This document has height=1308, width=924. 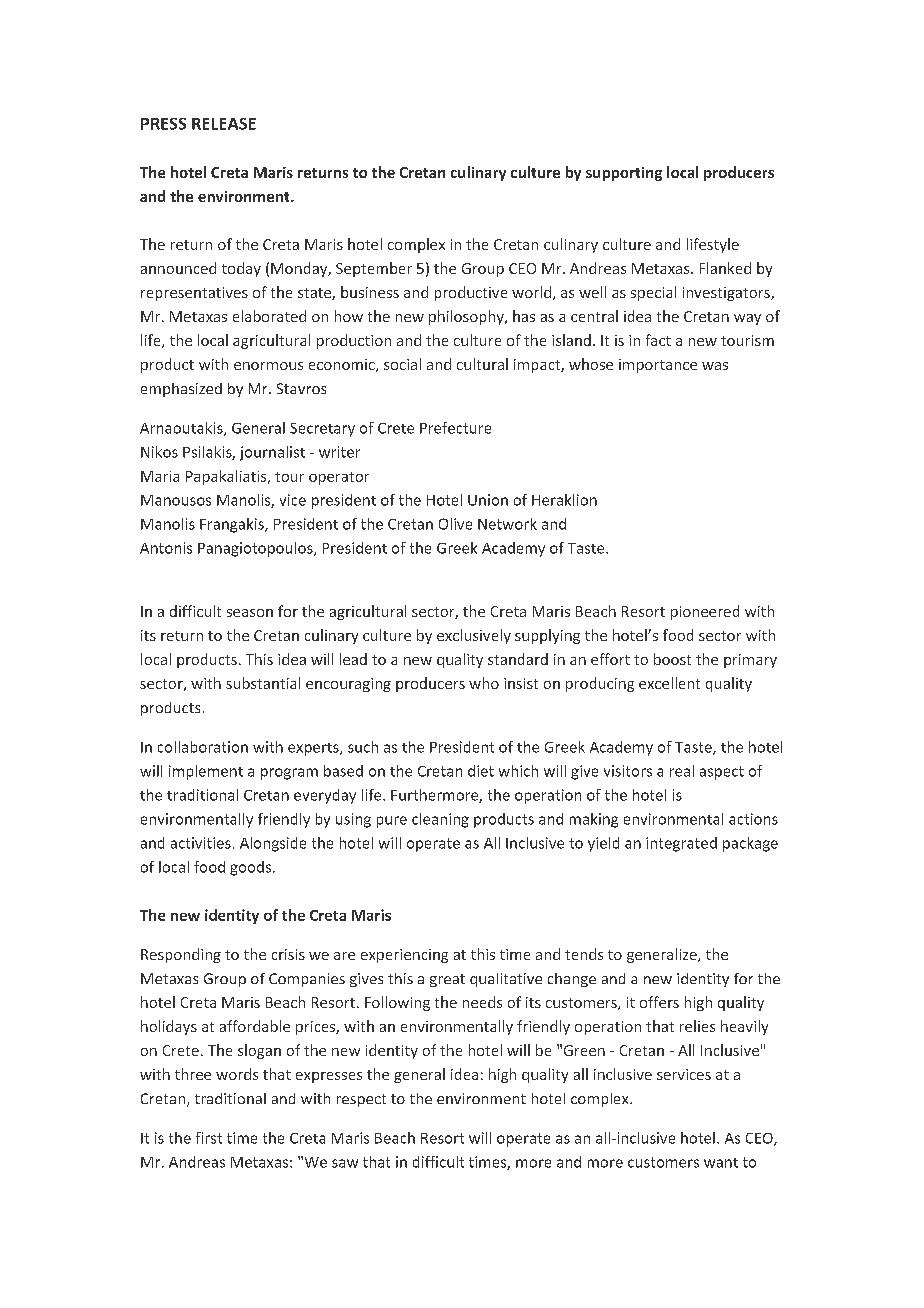 I want to click on first, so click(x=209, y=1138).
